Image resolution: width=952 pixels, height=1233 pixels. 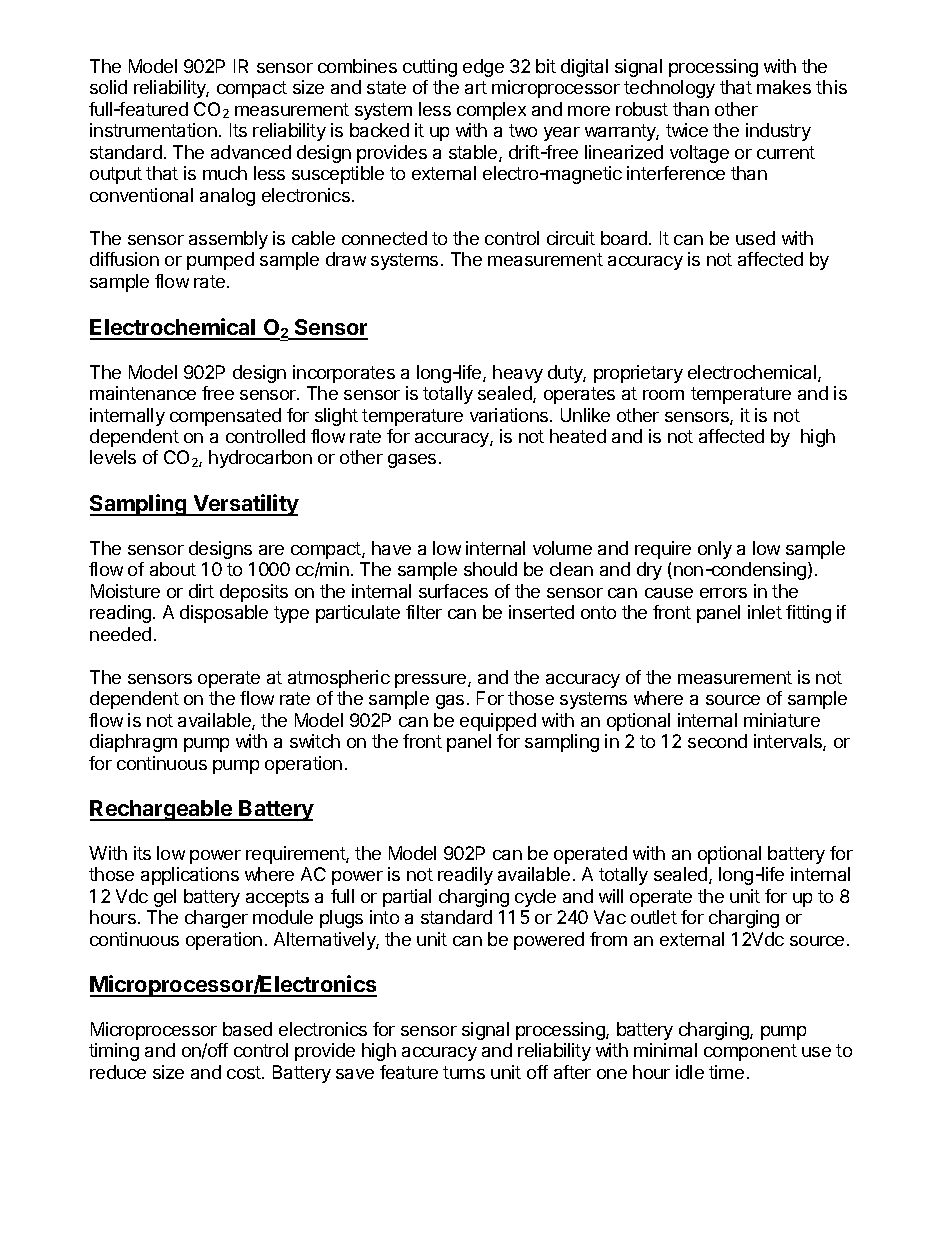 I want to click on based, so click(x=247, y=1029).
